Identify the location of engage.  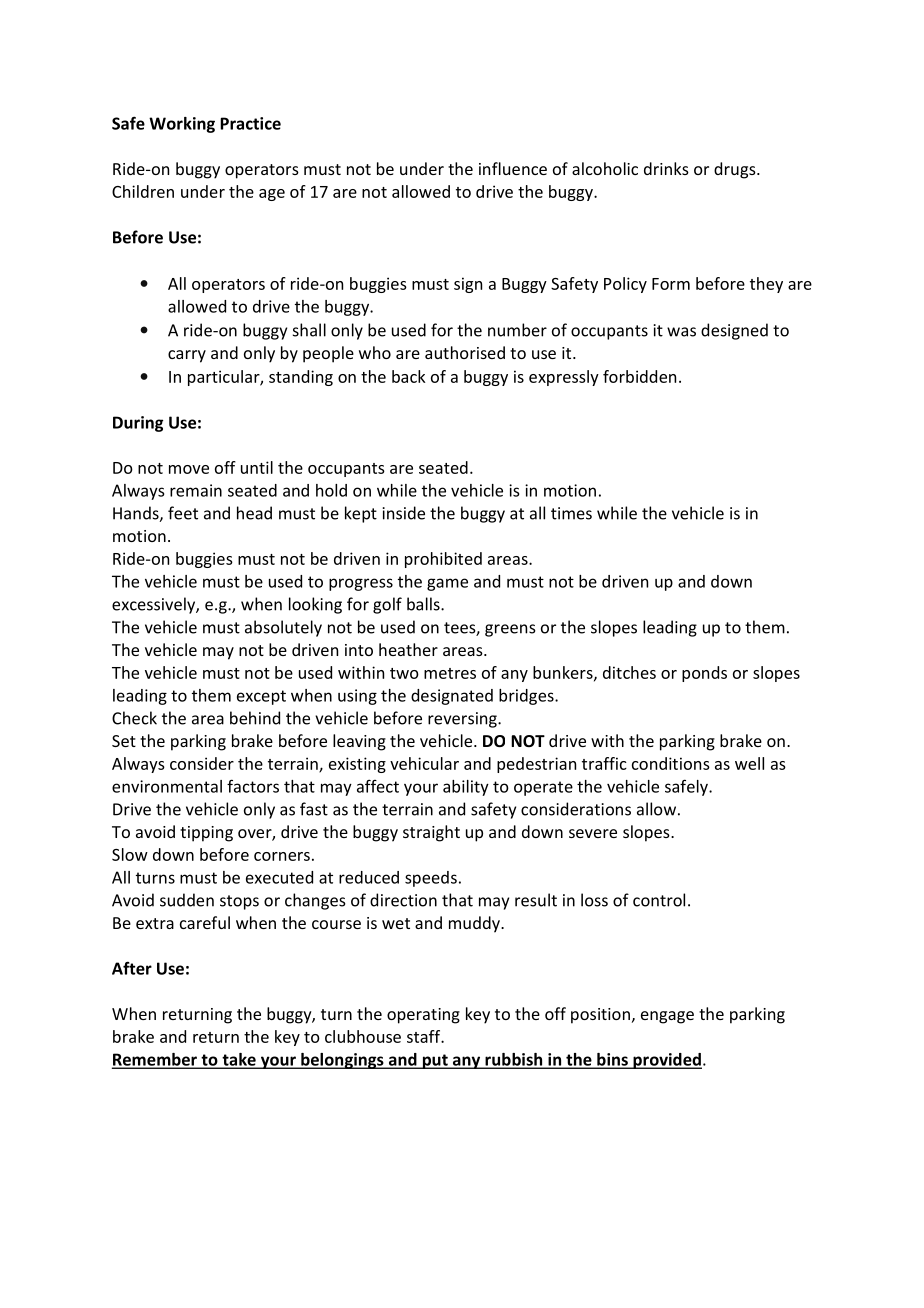
(667, 1017).
